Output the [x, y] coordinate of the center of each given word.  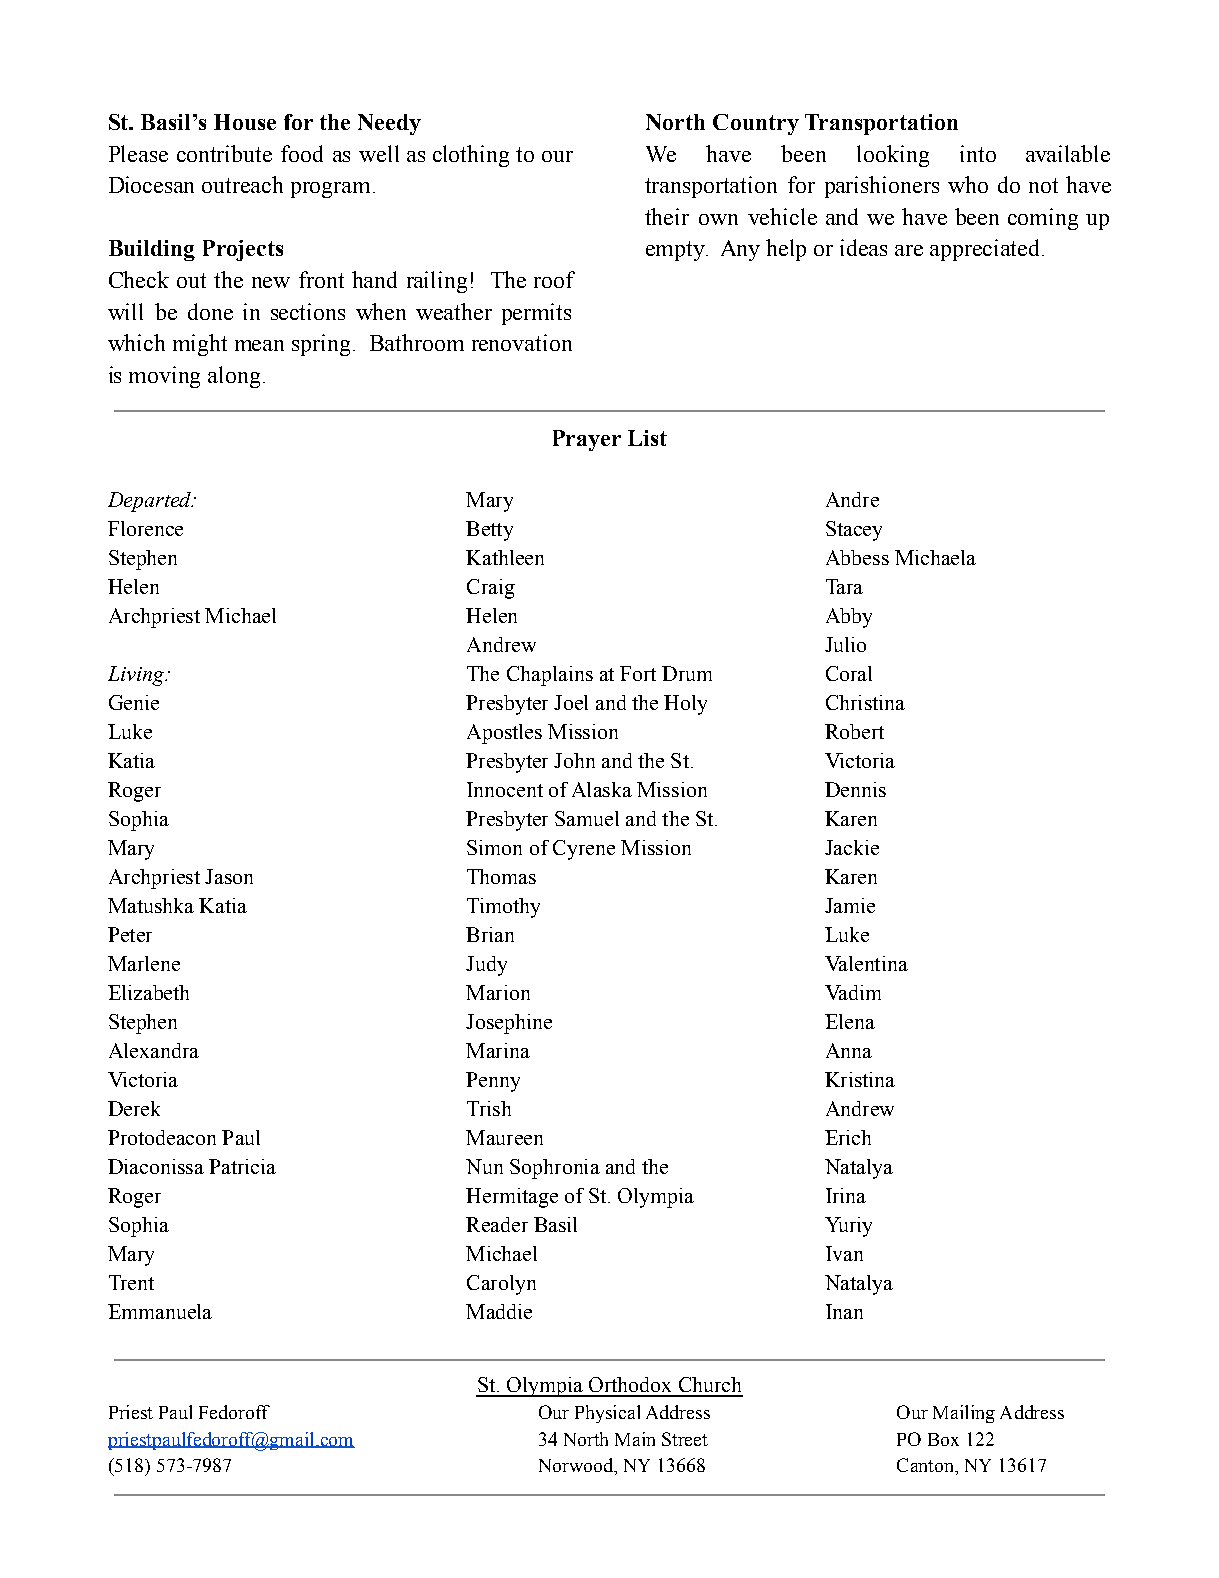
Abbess [857, 557]
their [667, 216]
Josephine [509, 1024]
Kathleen [505, 557]
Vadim [853, 992]
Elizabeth [148, 992]
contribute [224, 153]
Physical [607, 1414]
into [978, 153]
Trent [131, 1282]
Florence [145, 528]
